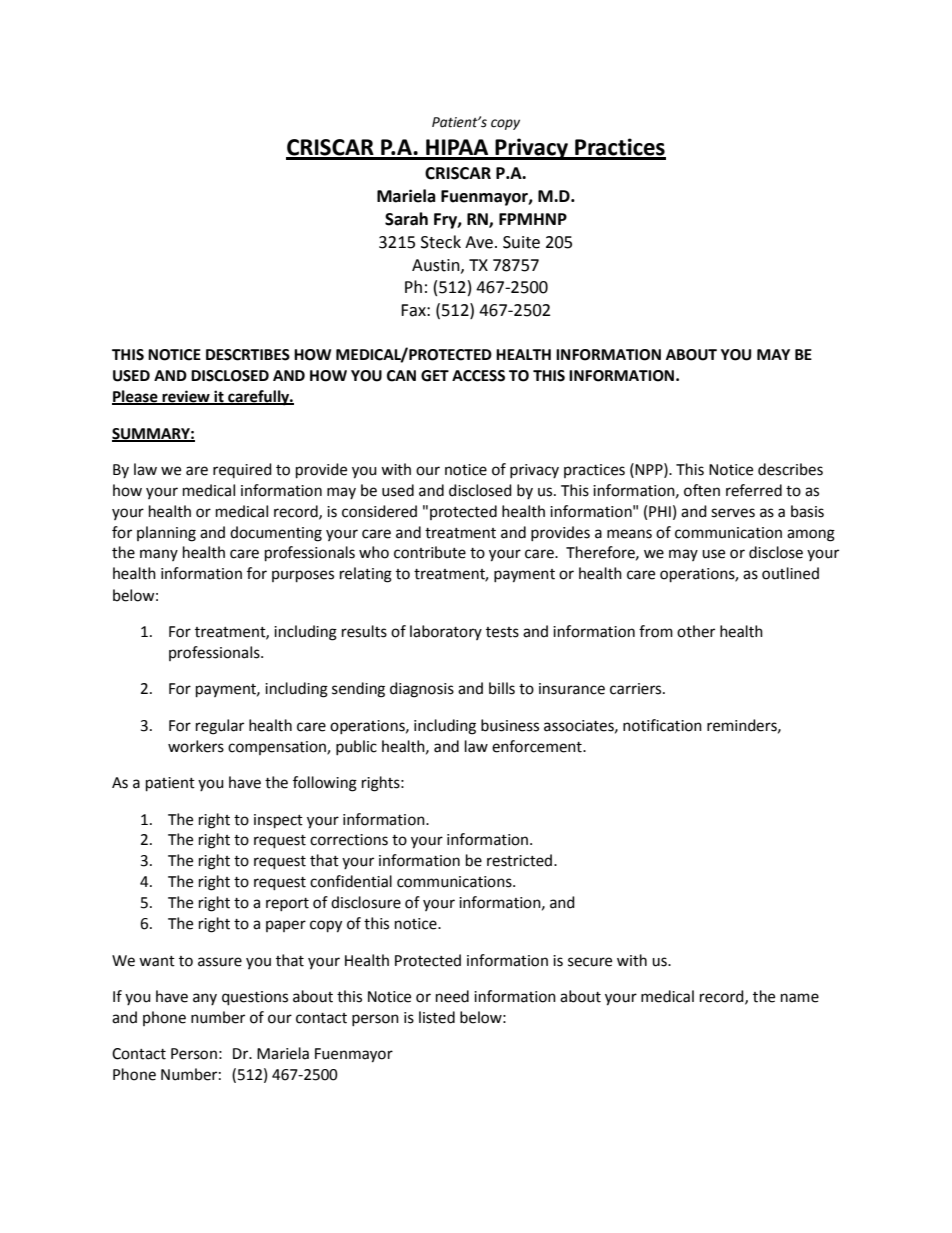 The height and width of the page is (1233, 952). Describe the element at coordinates (255, 998) in the page. I see `questions` at that location.
